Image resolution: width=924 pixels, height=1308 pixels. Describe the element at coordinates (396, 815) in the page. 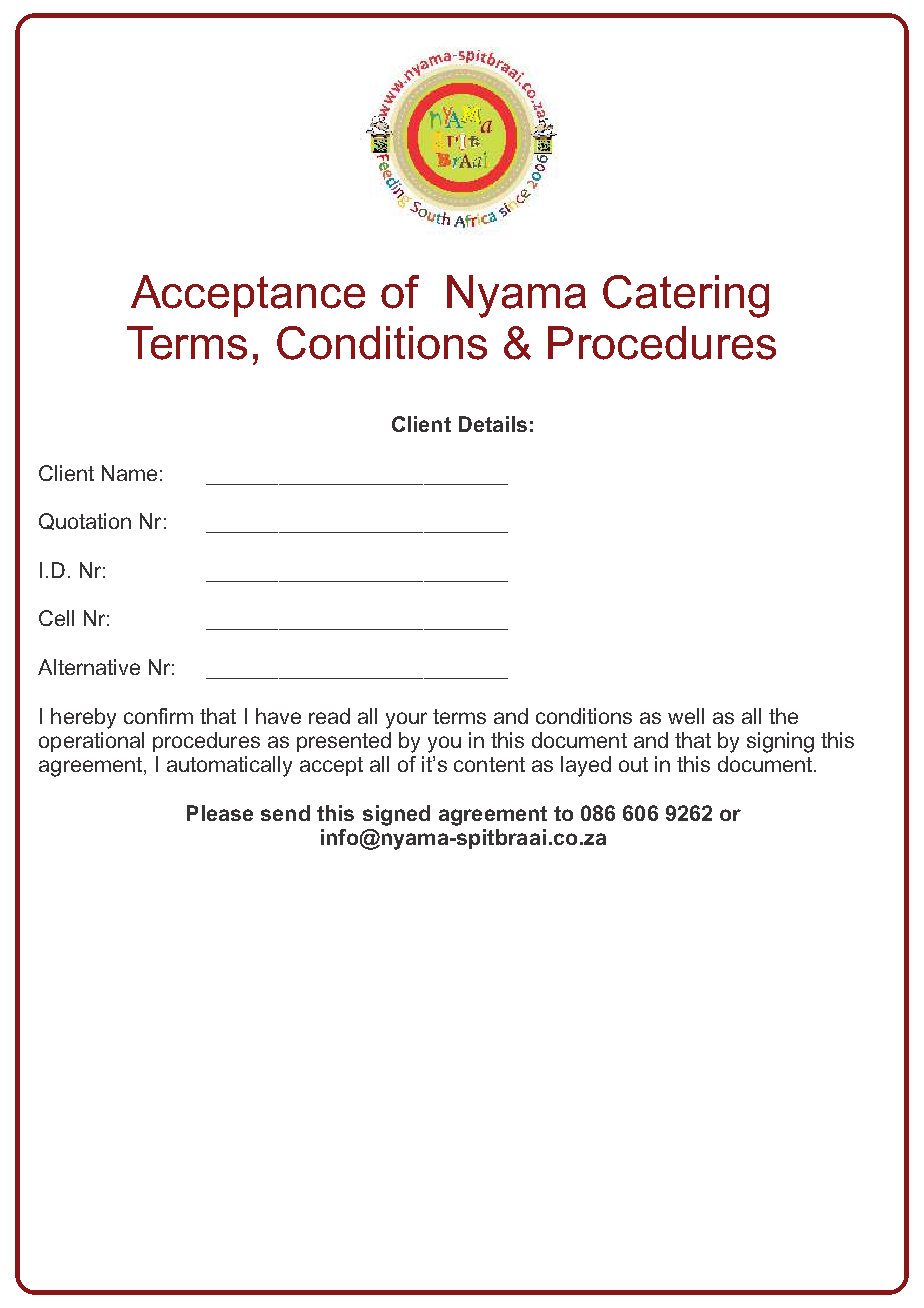

I see `signed` at that location.
